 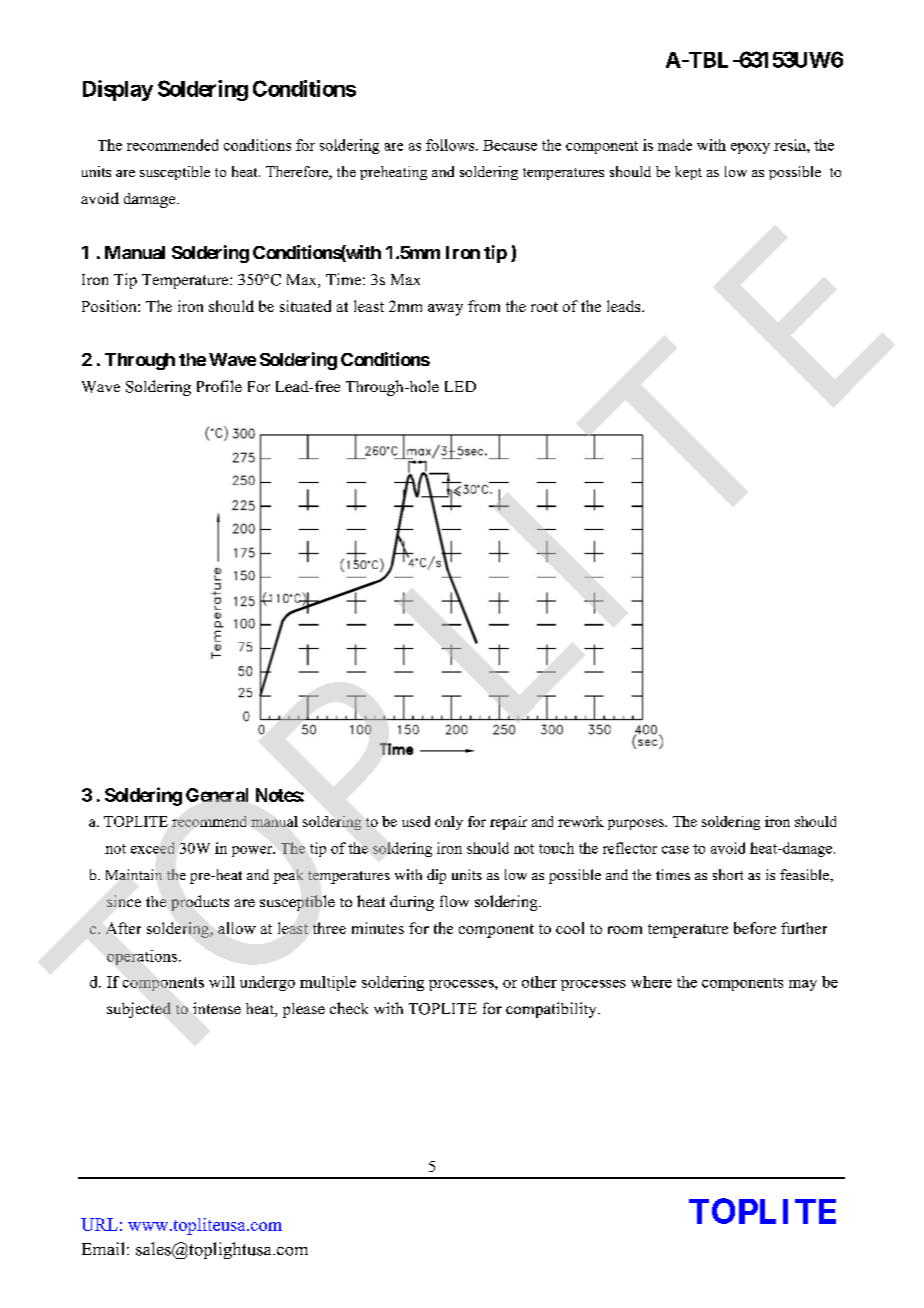 What do you see at coordinates (544, 307) in the document?
I see `root` at bounding box center [544, 307].
